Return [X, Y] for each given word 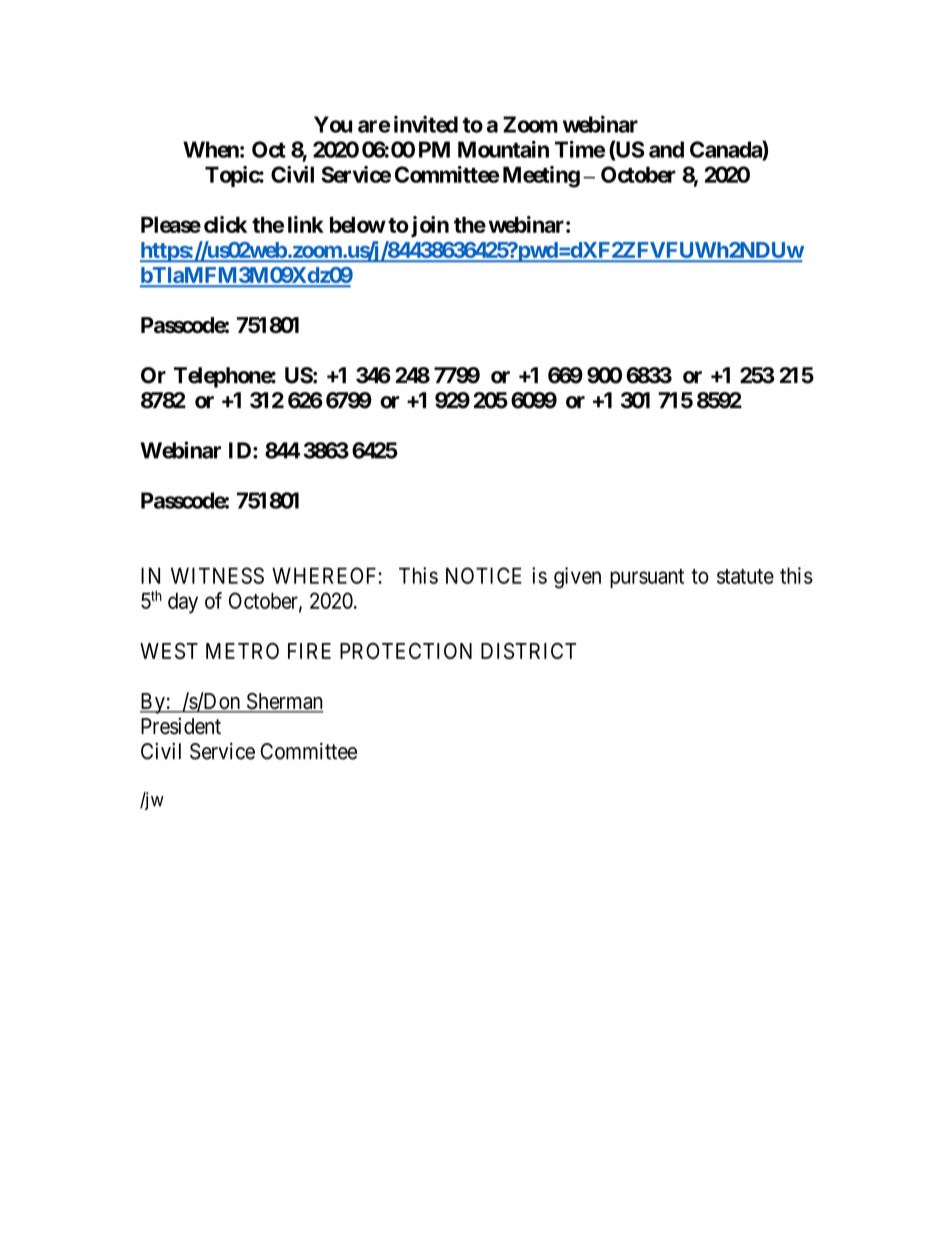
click [225, 224]
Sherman [284, 702]
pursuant [647, 578]
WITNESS [217, 575]
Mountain [503, 149]
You [333, 124]
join [428, 226]
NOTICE [484, 575]
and [666, 149]
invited [426, 124]
